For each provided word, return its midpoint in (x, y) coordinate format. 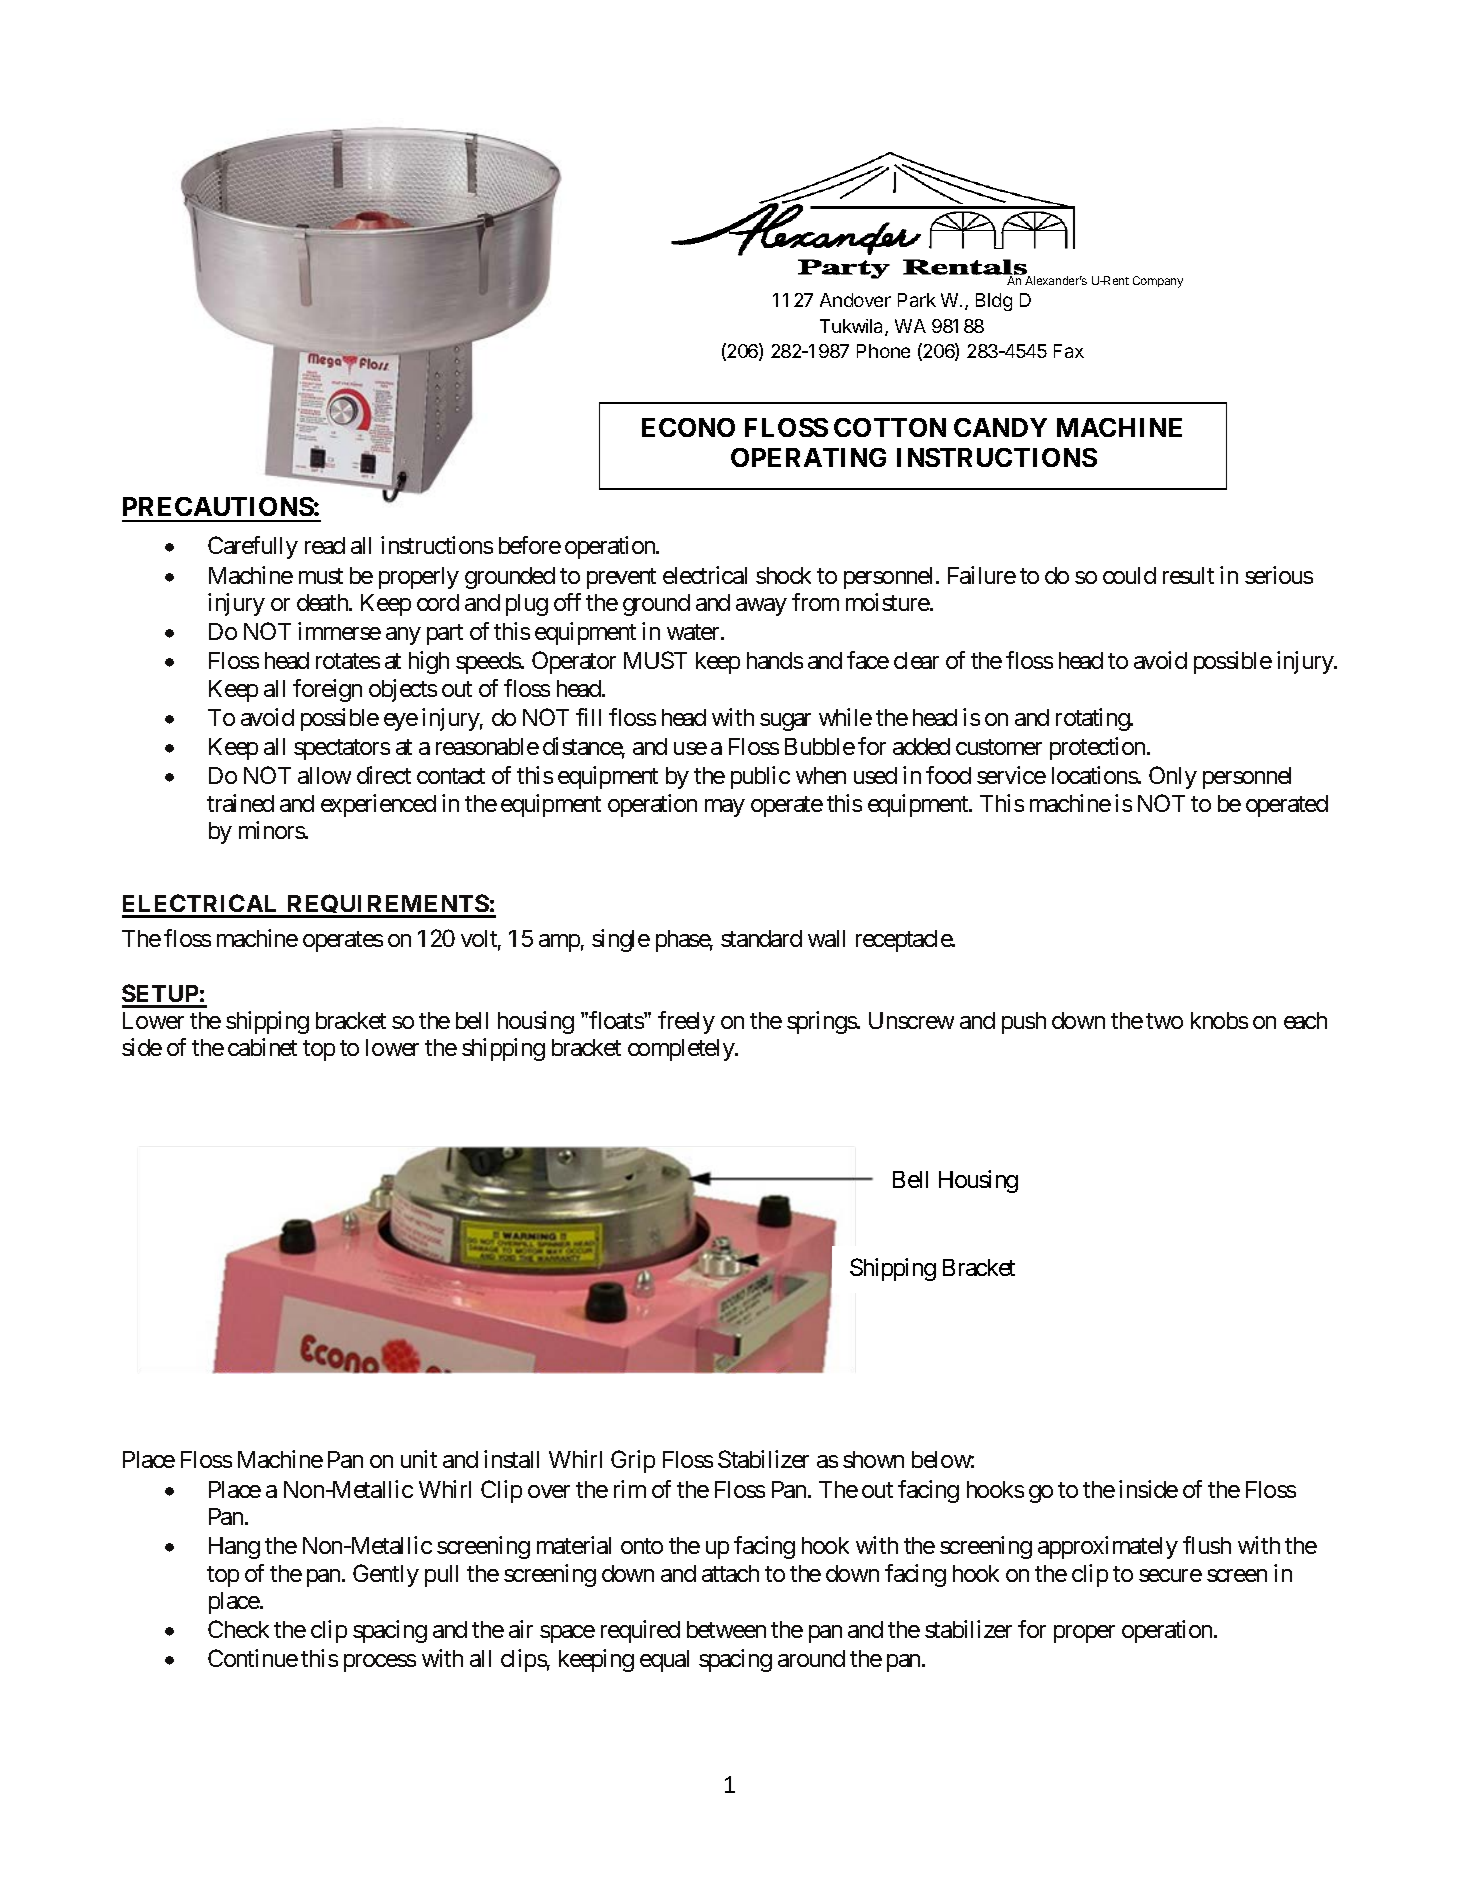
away (761, 607)
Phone (883, 351)
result (1188, 575)
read (325, 545)
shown (873, 1459)
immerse (339, 631)
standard (761, 938)
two (1164, 1021)
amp (559, 943)
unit (419, 1459)
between (726, 1629)
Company (1158, 282)
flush (1207, 1545)
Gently (386, 1575)
